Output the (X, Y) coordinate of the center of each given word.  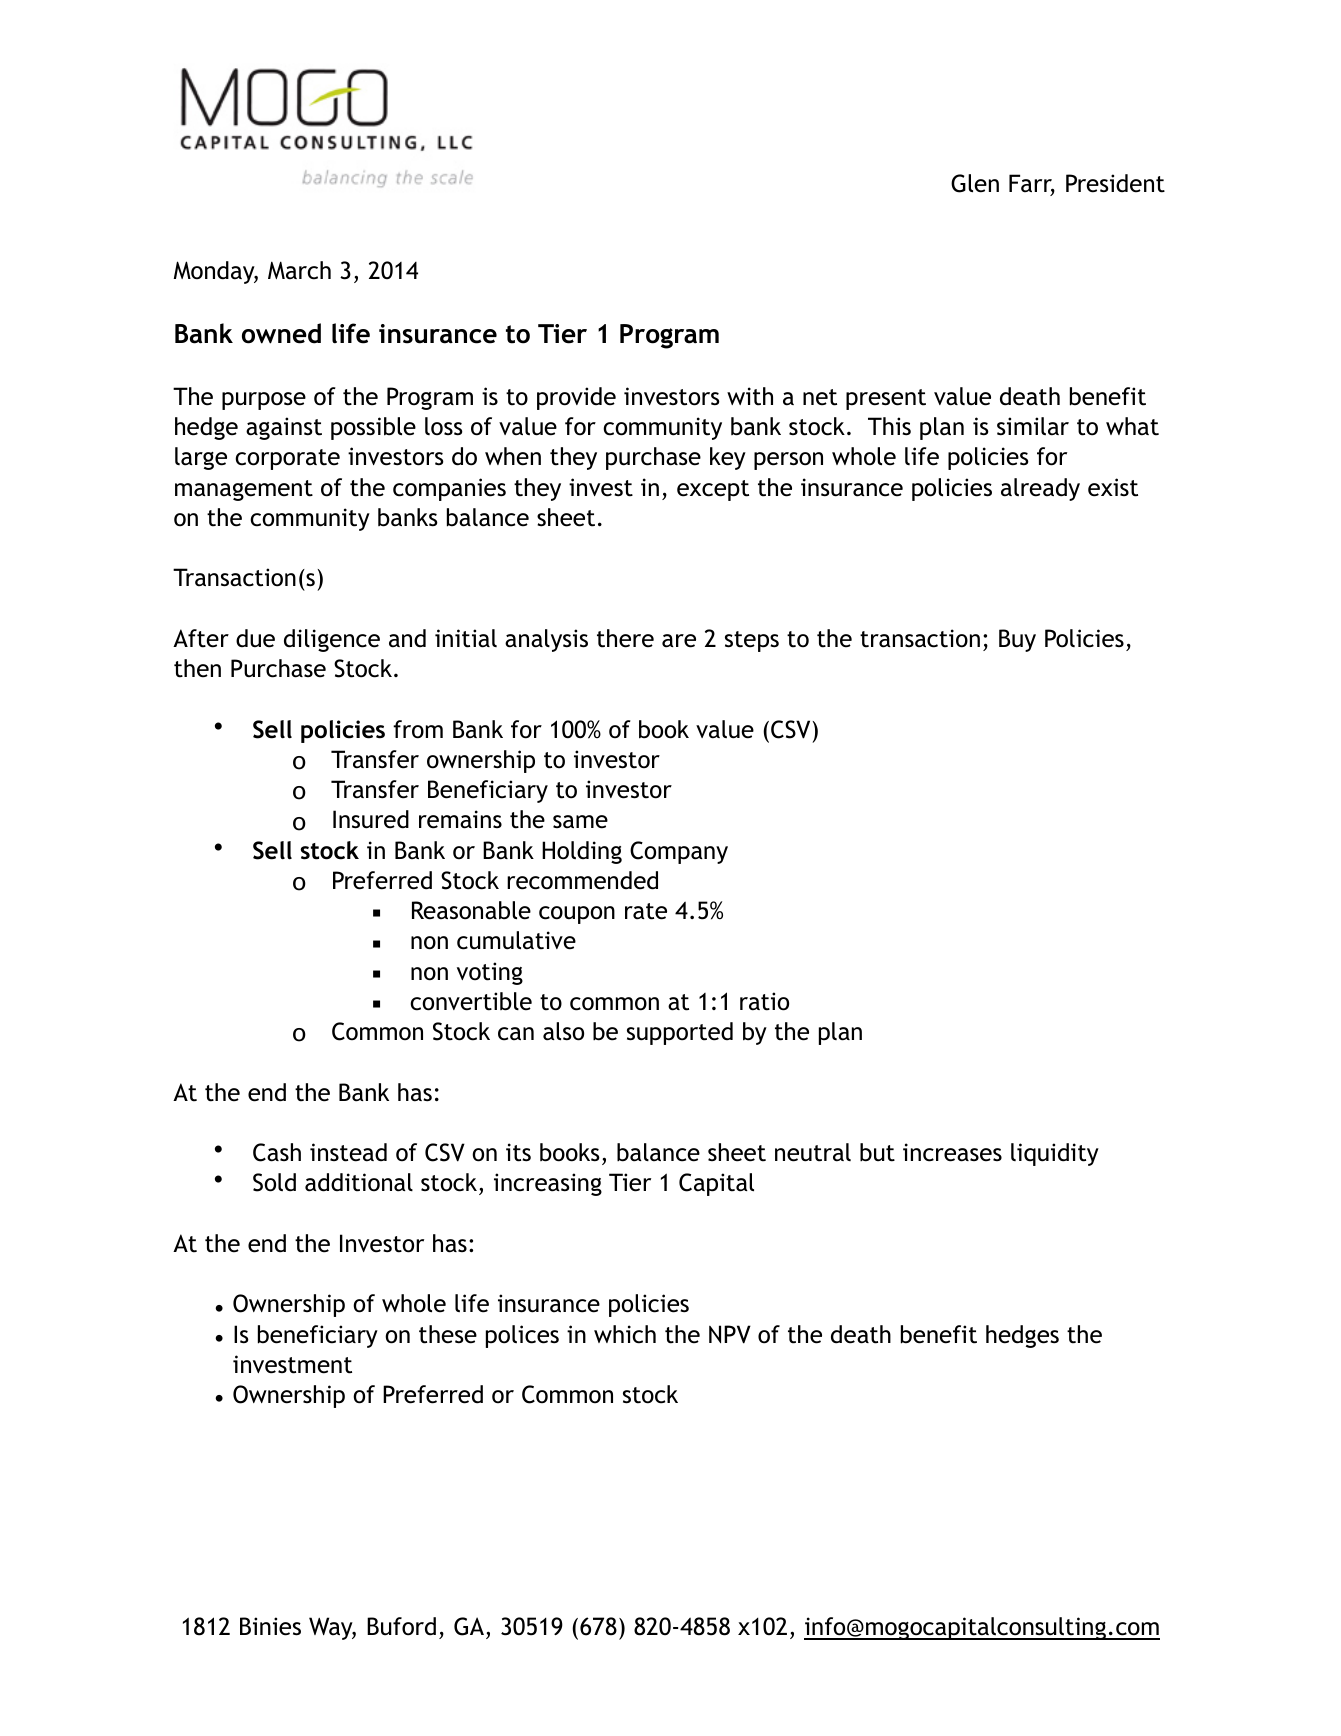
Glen (975, 183)
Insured (371, 819)
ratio (764, 1001)
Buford (401, 1626)
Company (679, 852)
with (750, 396)
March (299, 270)
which (625, 1334)
